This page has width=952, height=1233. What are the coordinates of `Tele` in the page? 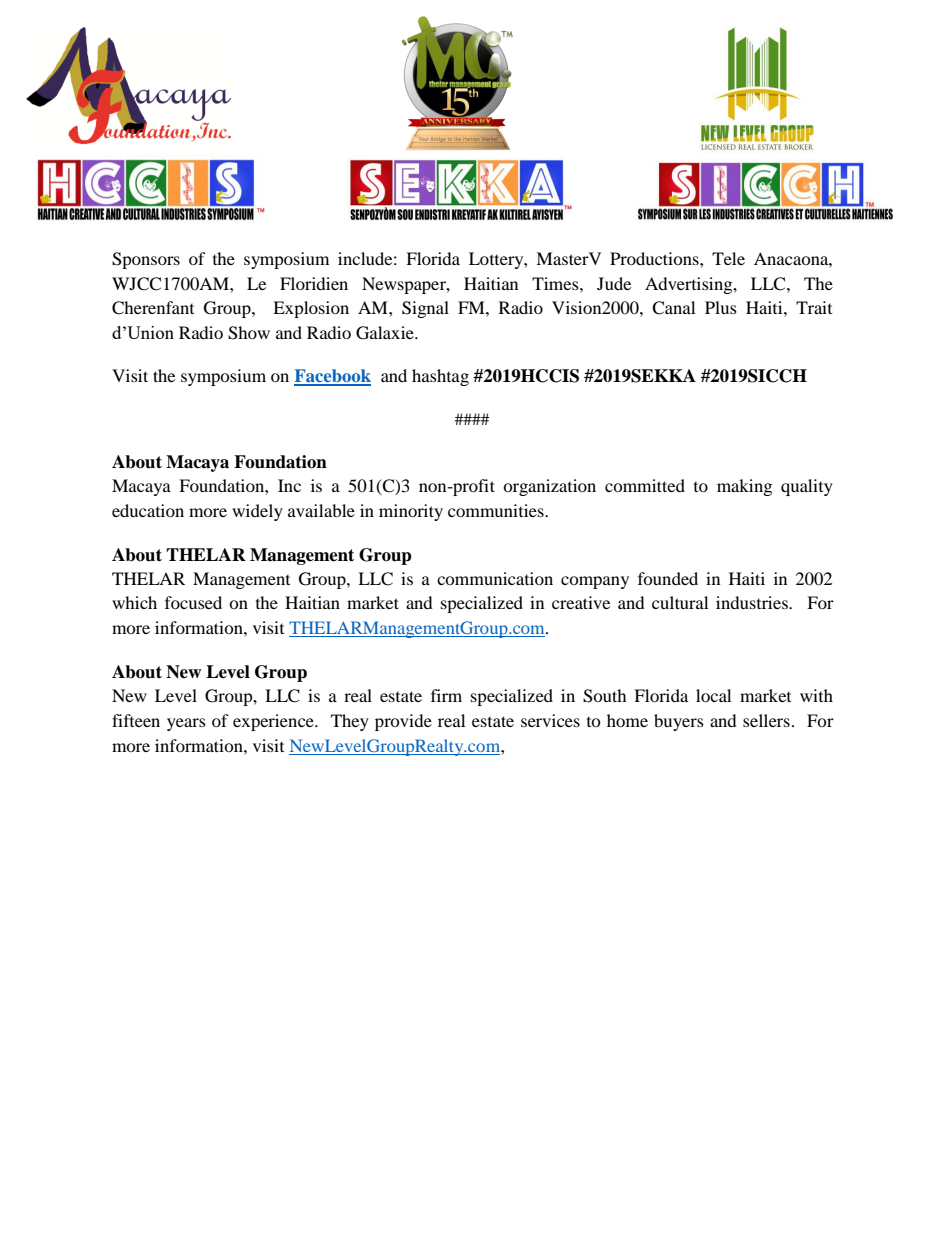 It's located at (728, 258).
